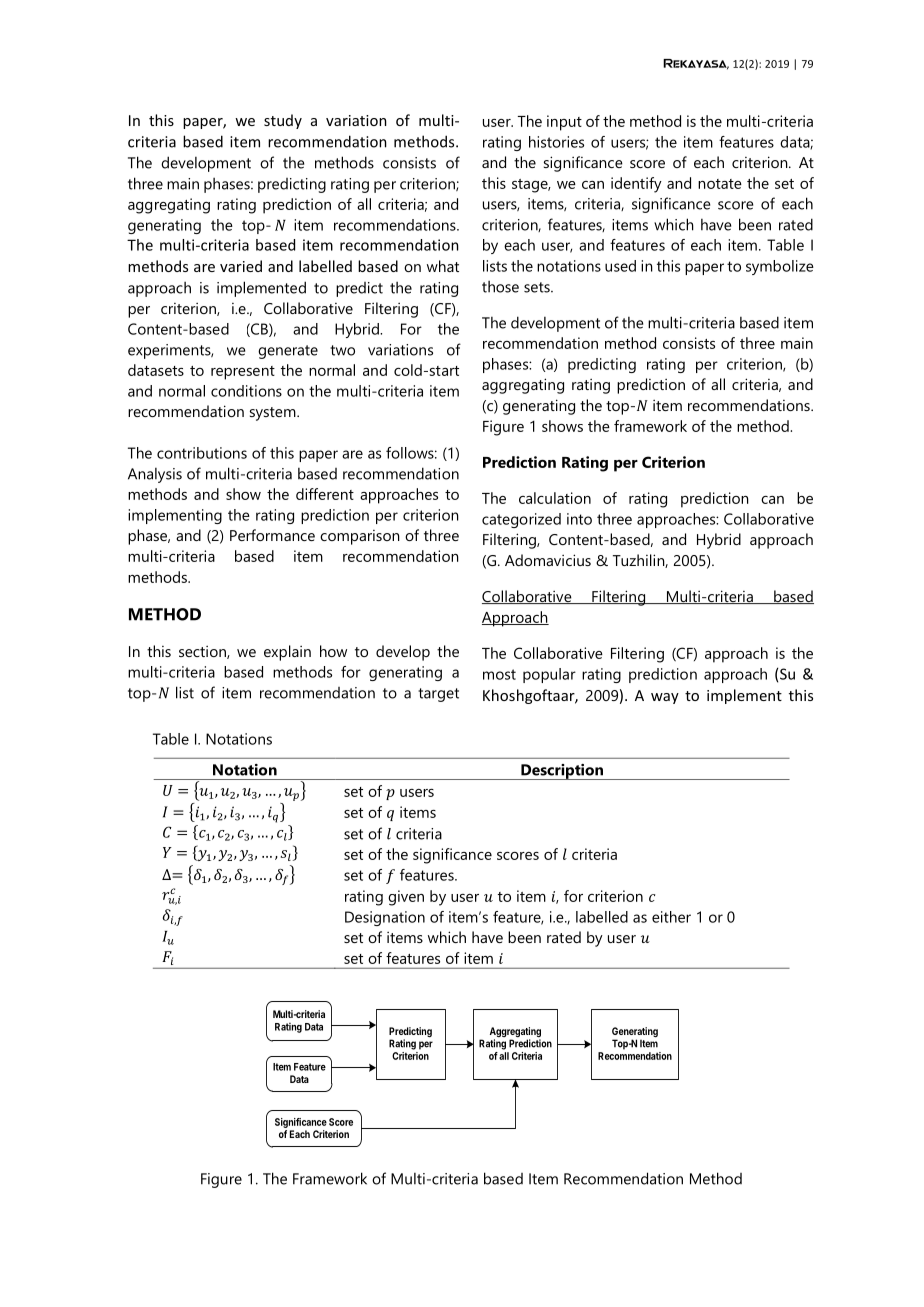  What do you see at coordinates (780, 267) in the image?
I see `symbolize` at bounding box center [780, 267].
